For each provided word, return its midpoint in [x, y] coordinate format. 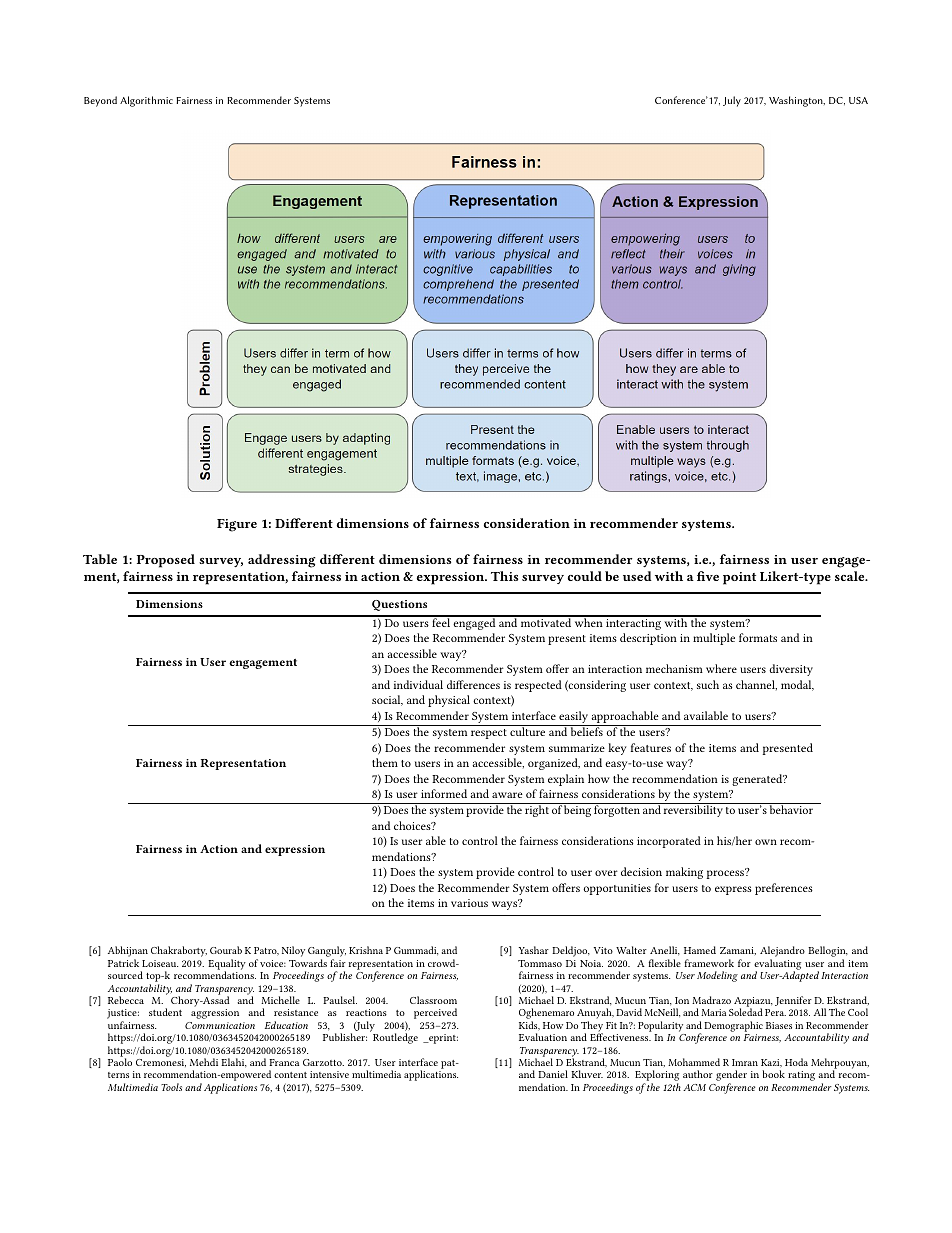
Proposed [166, 561]
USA [858, 100]
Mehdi [204, 1062]
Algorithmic [146, 101]
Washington [797, 101]
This [505, 576]
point [739, 578]
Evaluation [543, 1037]
